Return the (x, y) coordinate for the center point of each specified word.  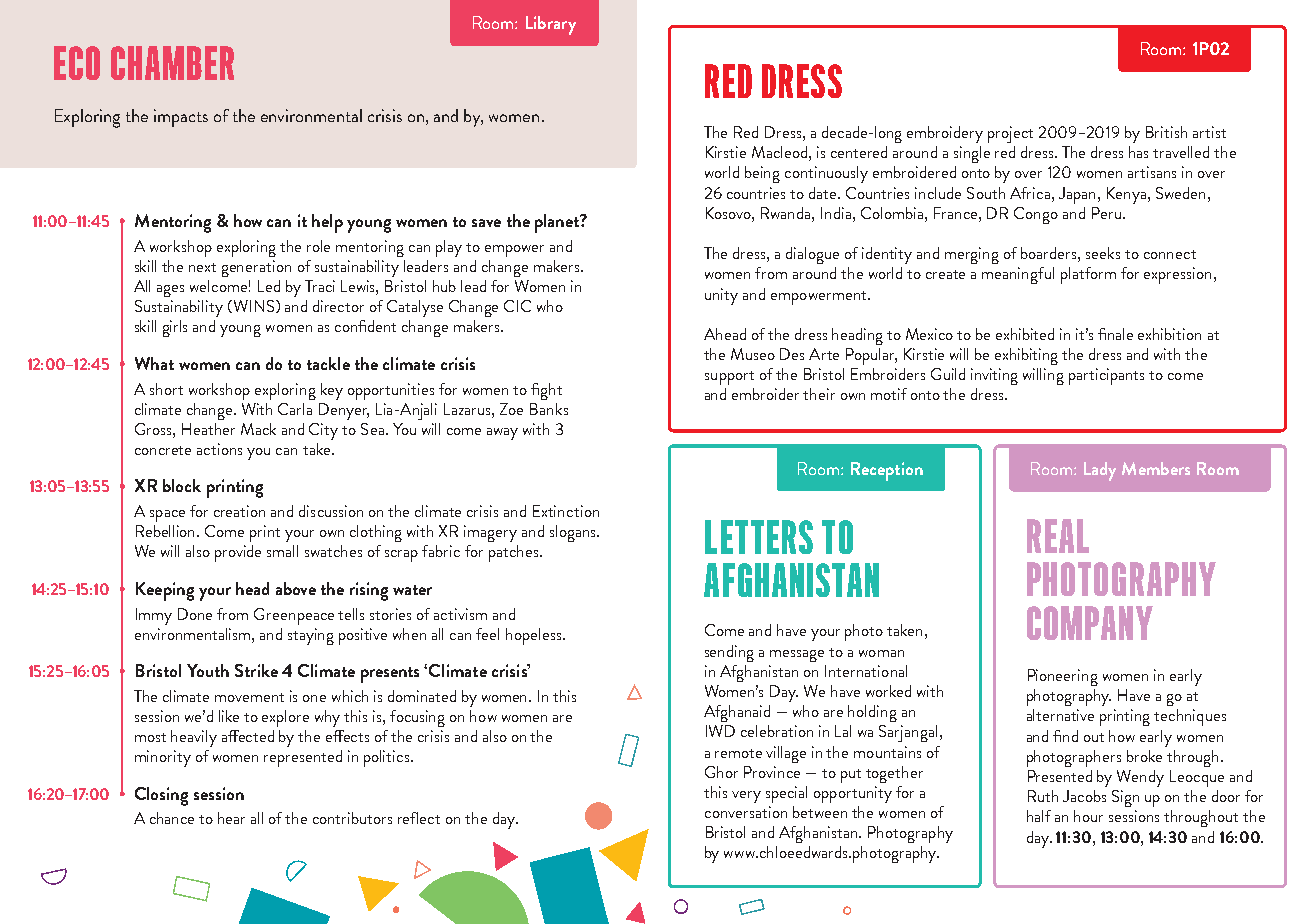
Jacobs (1084, 796)
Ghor (721, 772)
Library (551, 25)
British (1166, 132)
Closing (161, 796)
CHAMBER (172, 63)
